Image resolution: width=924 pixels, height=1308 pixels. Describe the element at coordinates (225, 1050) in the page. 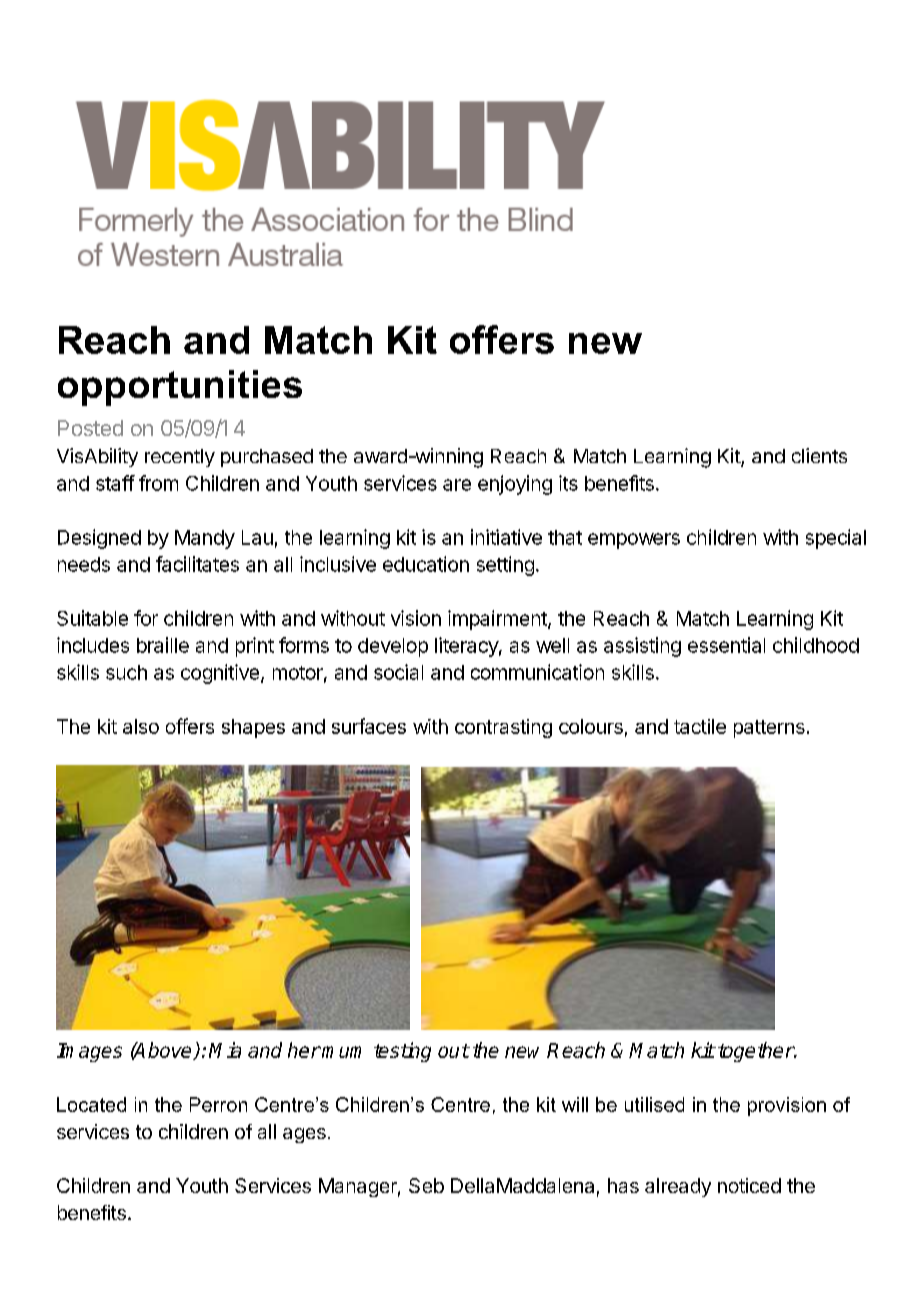

I see `Mia` at that location.
